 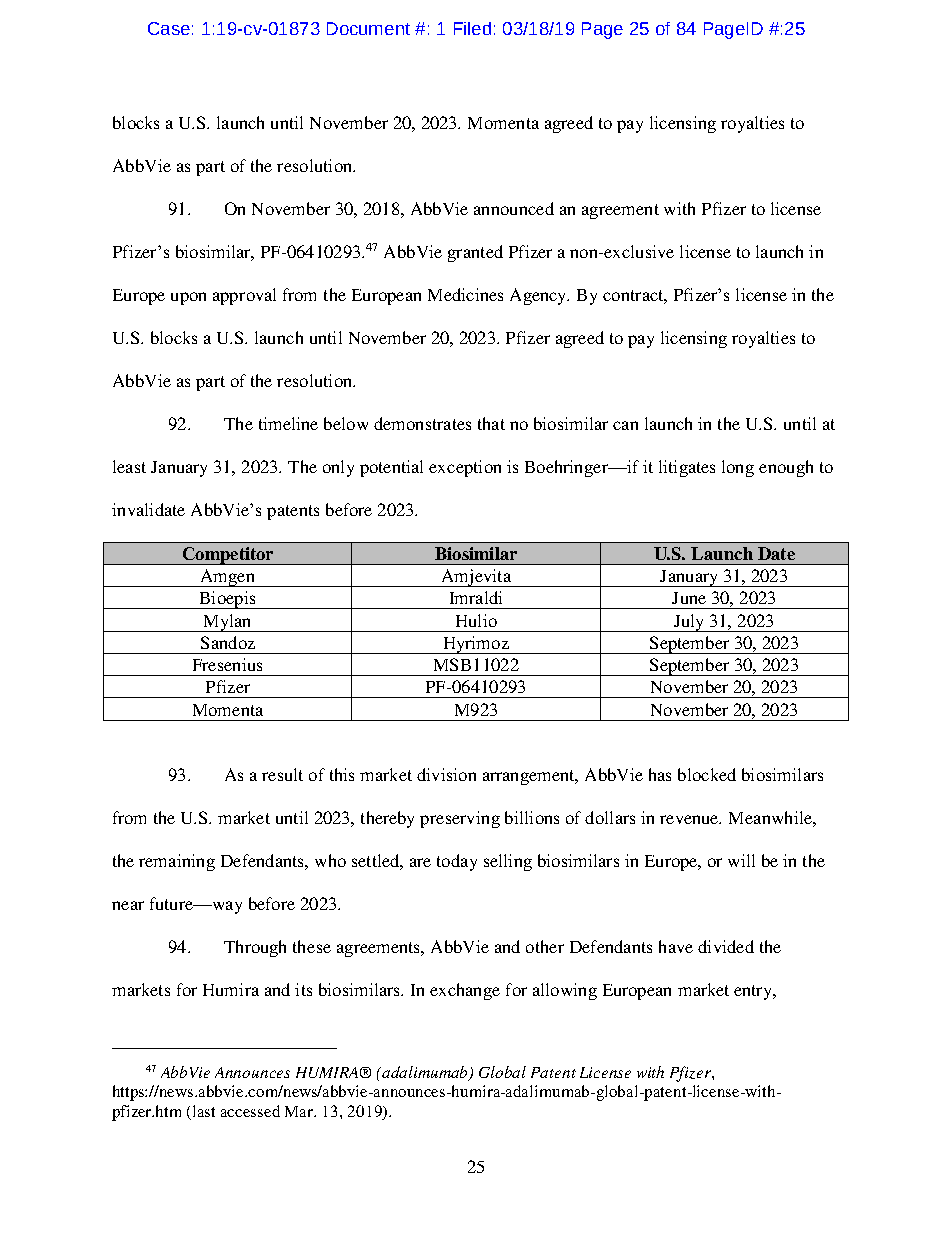 What do you see at coordinates (228, 642) in the screenshot?
I see `Sandoz` at bounding box center [228, 642].
